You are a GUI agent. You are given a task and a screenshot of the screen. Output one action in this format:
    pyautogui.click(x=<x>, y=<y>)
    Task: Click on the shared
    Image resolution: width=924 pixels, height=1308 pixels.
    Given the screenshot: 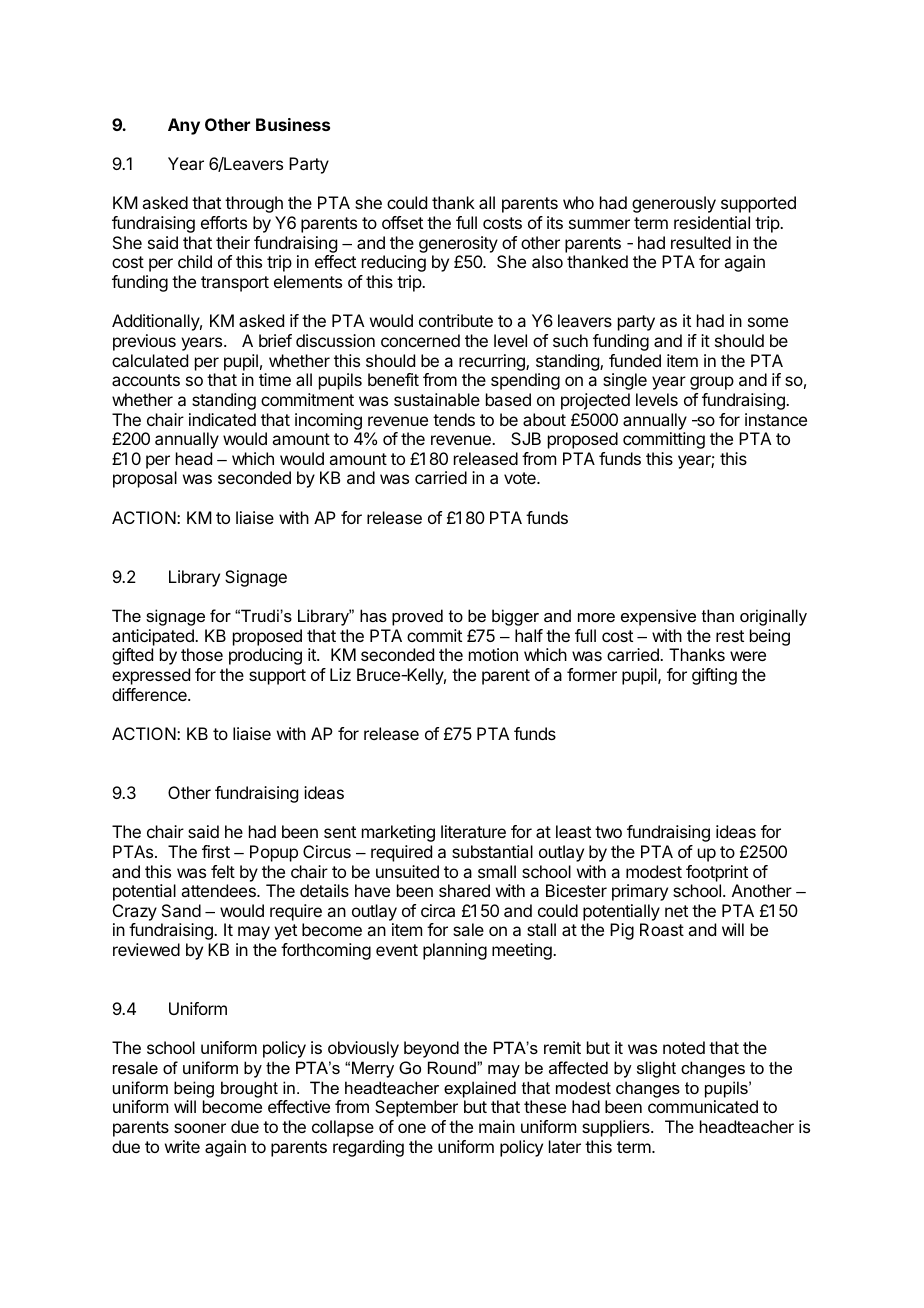 What is the action you would take?
    pyautogui.click(x=464, y=890)
